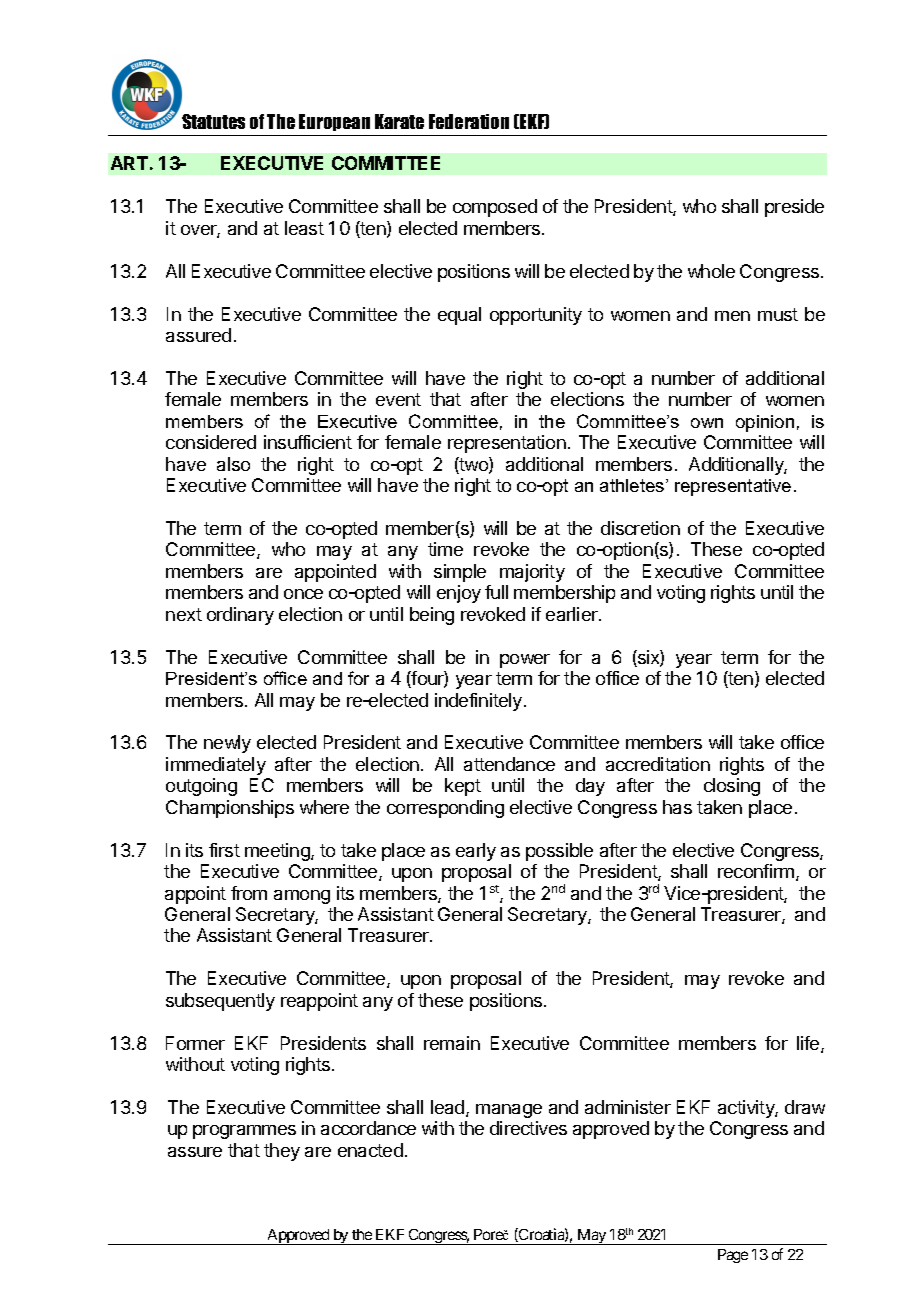 Image resolution: width=924 pixels, height=1308 pixels. I want to click on subsequently, so click(220, 1002).
